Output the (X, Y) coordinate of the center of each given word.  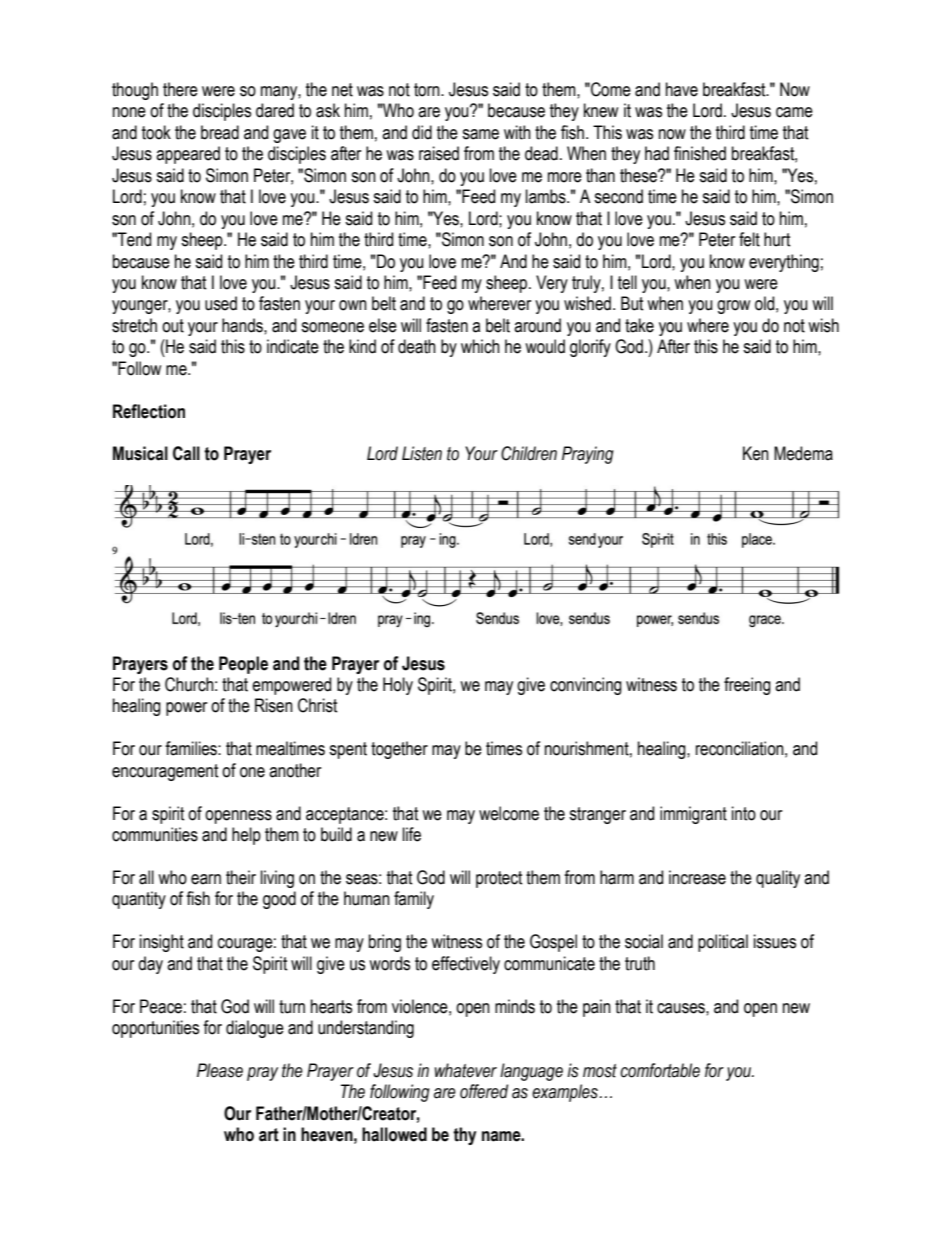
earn (206, 879)
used (221, 303)
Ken (756, 453)
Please (220, 1070)
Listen (422, 453)
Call (186, 453)
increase (697, 877)
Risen (274, 705)
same (480, 134)
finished (700, 153)
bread (220, 132)
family (414, 900)
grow (733, 307)
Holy (398, 686)
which (480, 346)
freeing (747, 686)
